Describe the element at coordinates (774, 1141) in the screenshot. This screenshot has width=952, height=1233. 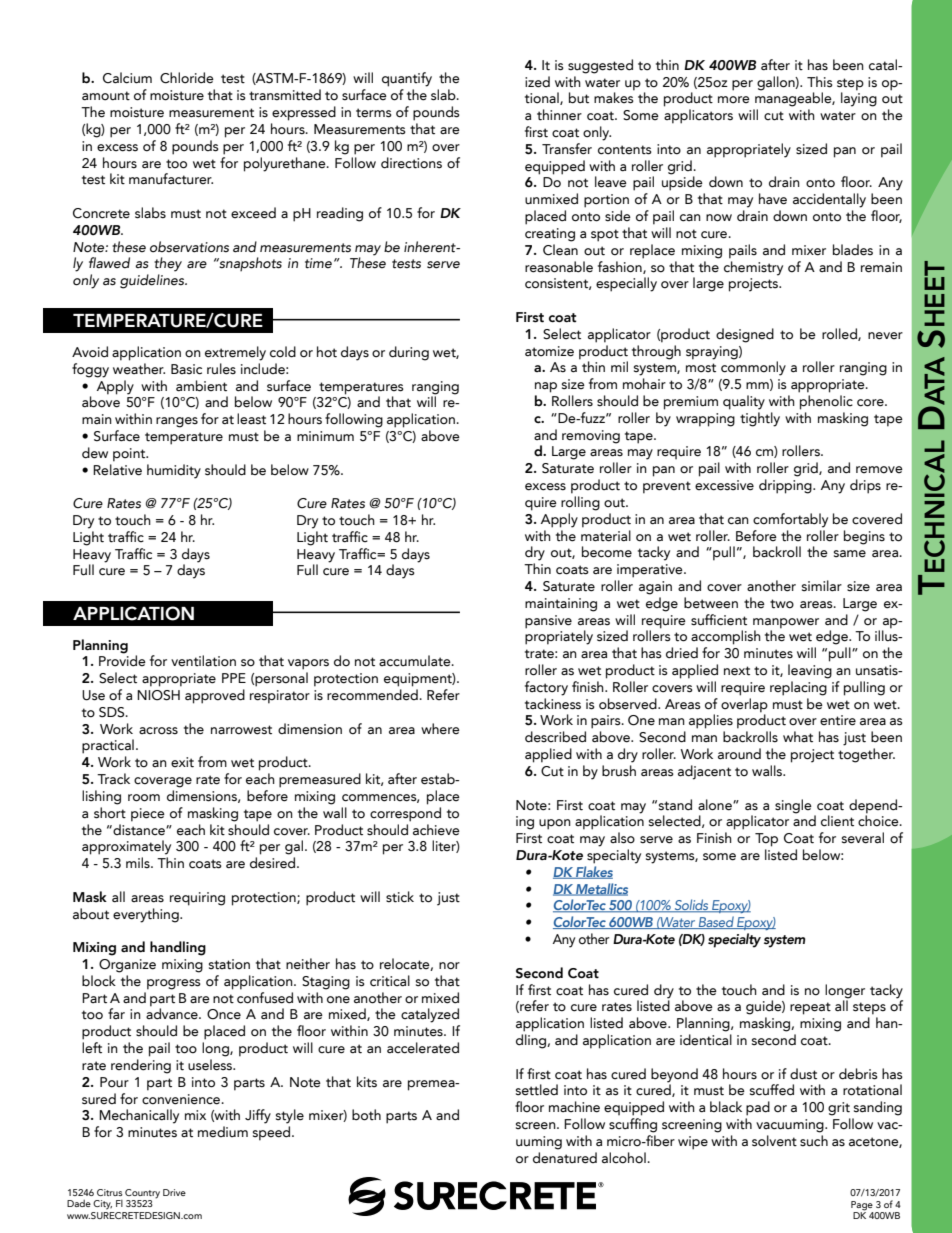
I see `solvent` at that location.
